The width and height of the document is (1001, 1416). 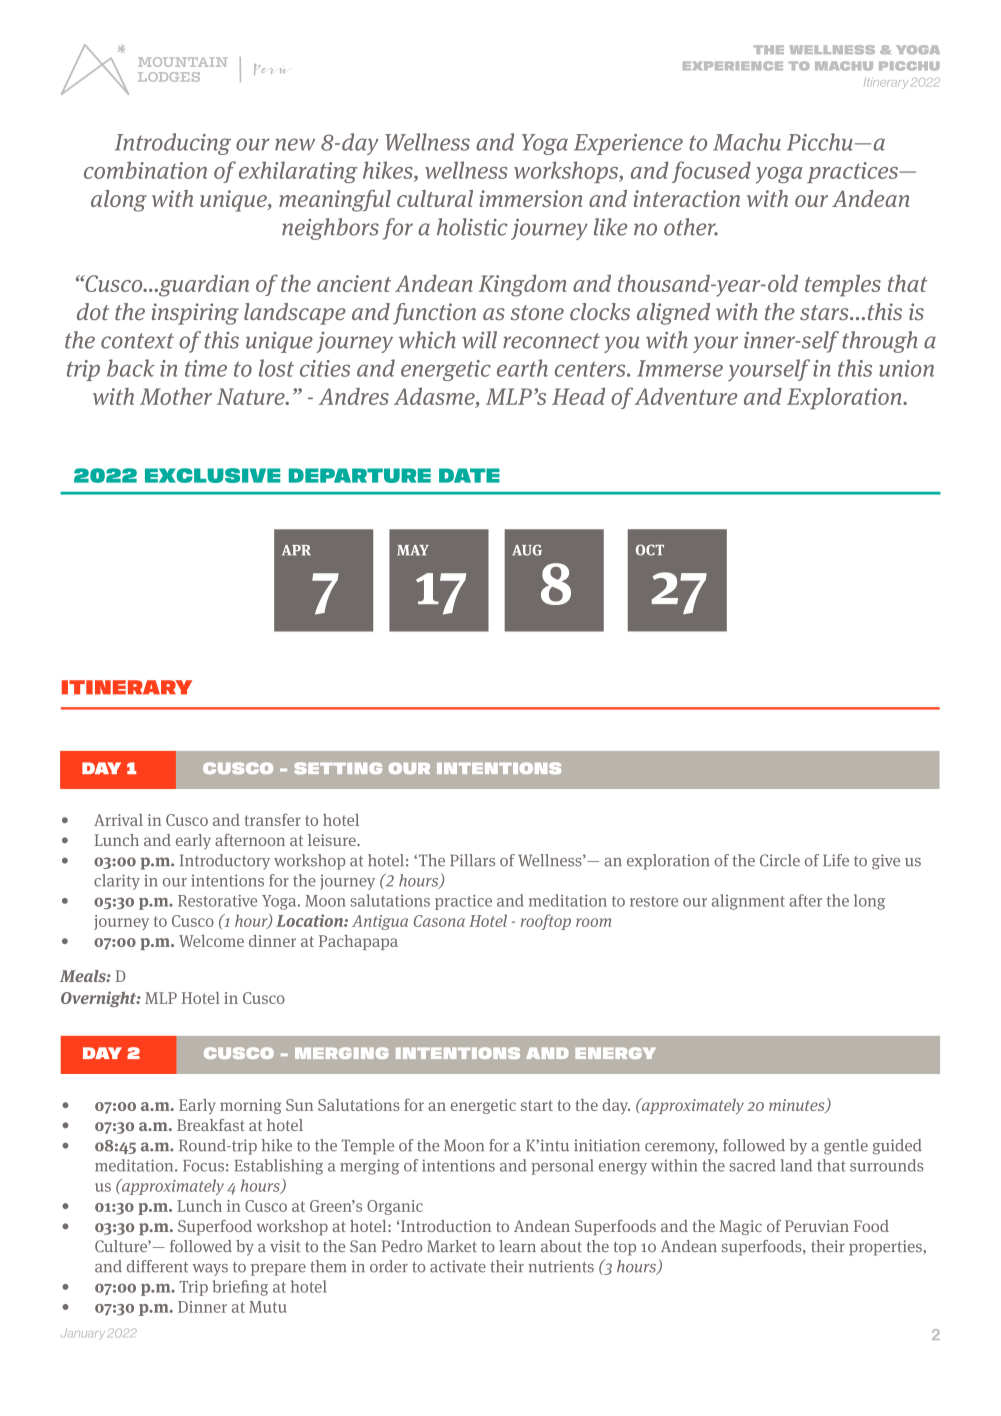 I want to click on interaction, so click(x=687, y=198).
